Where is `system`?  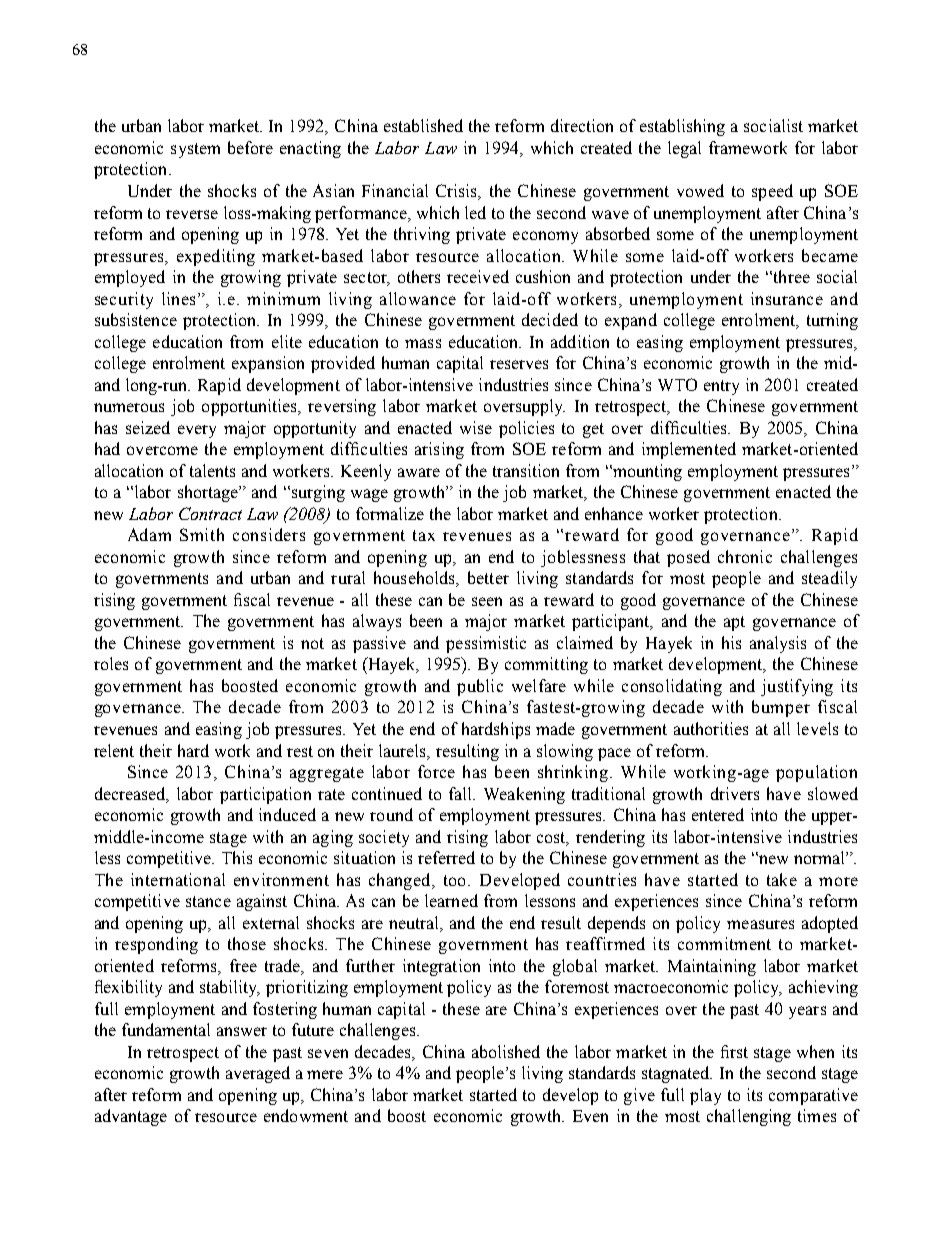
system is located at coordinates (195, 150).
